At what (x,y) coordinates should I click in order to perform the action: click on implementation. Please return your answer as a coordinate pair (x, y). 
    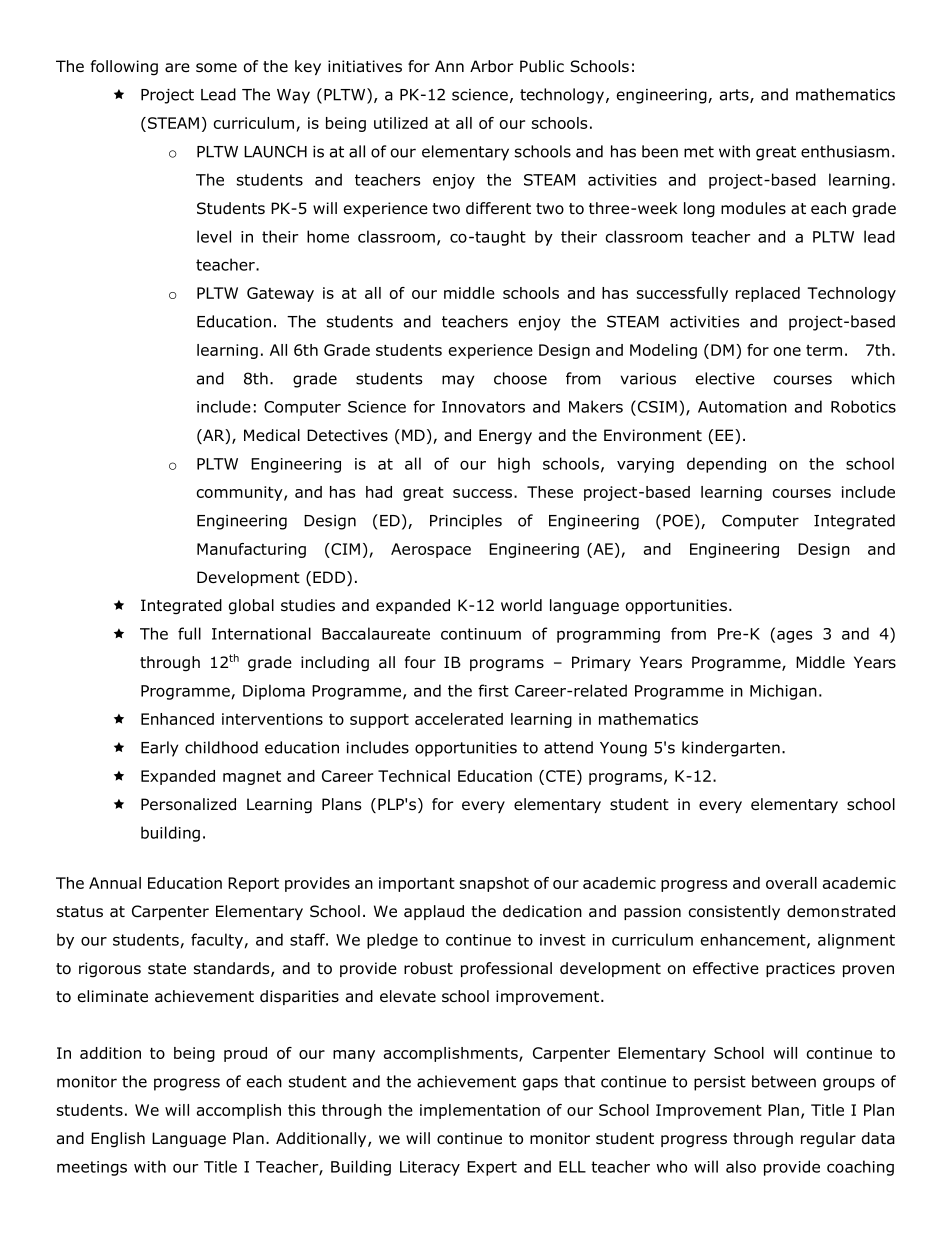
    Looking at the image, I should click on (480, 1111).
